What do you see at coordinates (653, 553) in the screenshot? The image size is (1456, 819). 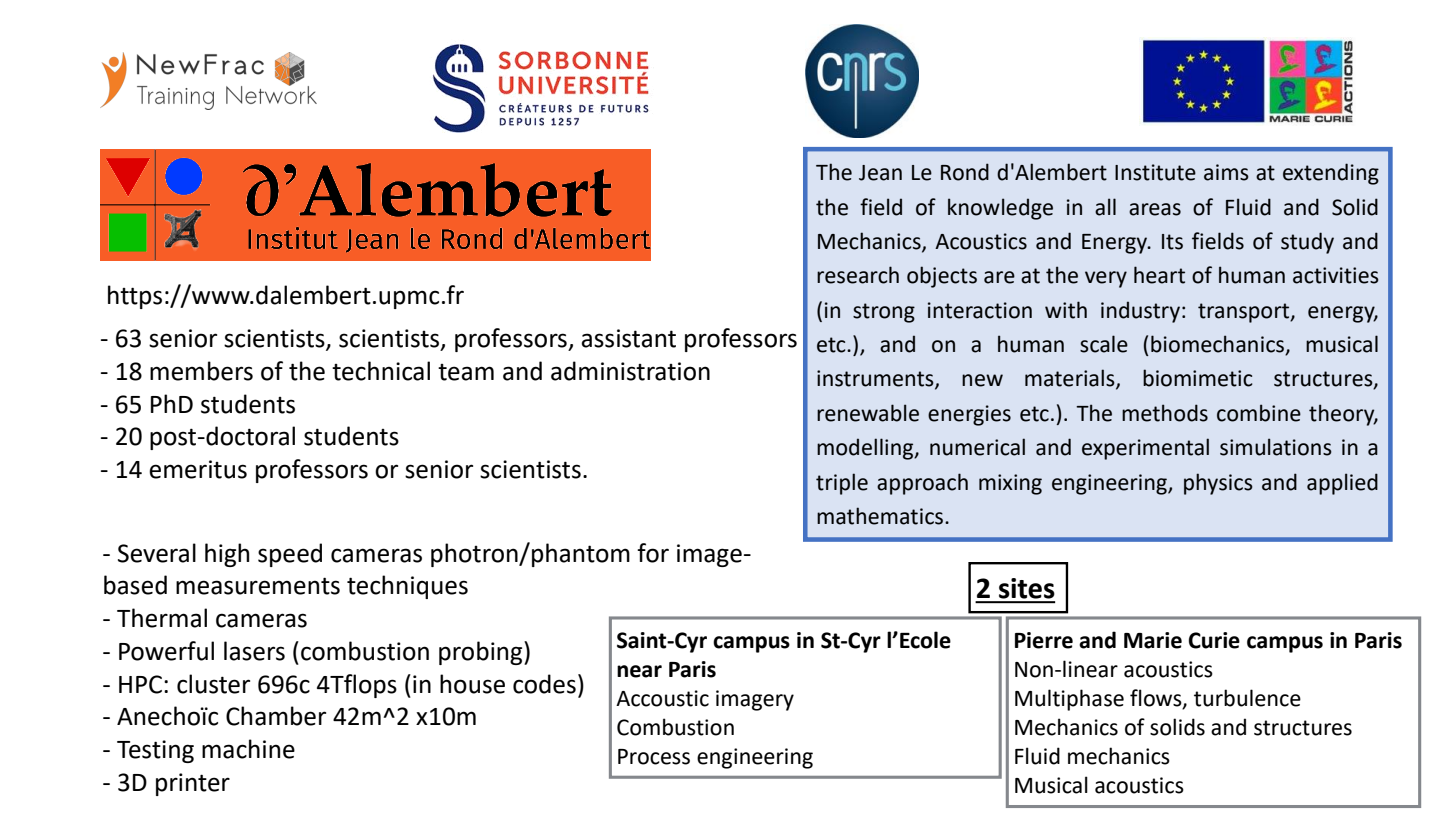 I see `for` at bounding box center [653, 553].
